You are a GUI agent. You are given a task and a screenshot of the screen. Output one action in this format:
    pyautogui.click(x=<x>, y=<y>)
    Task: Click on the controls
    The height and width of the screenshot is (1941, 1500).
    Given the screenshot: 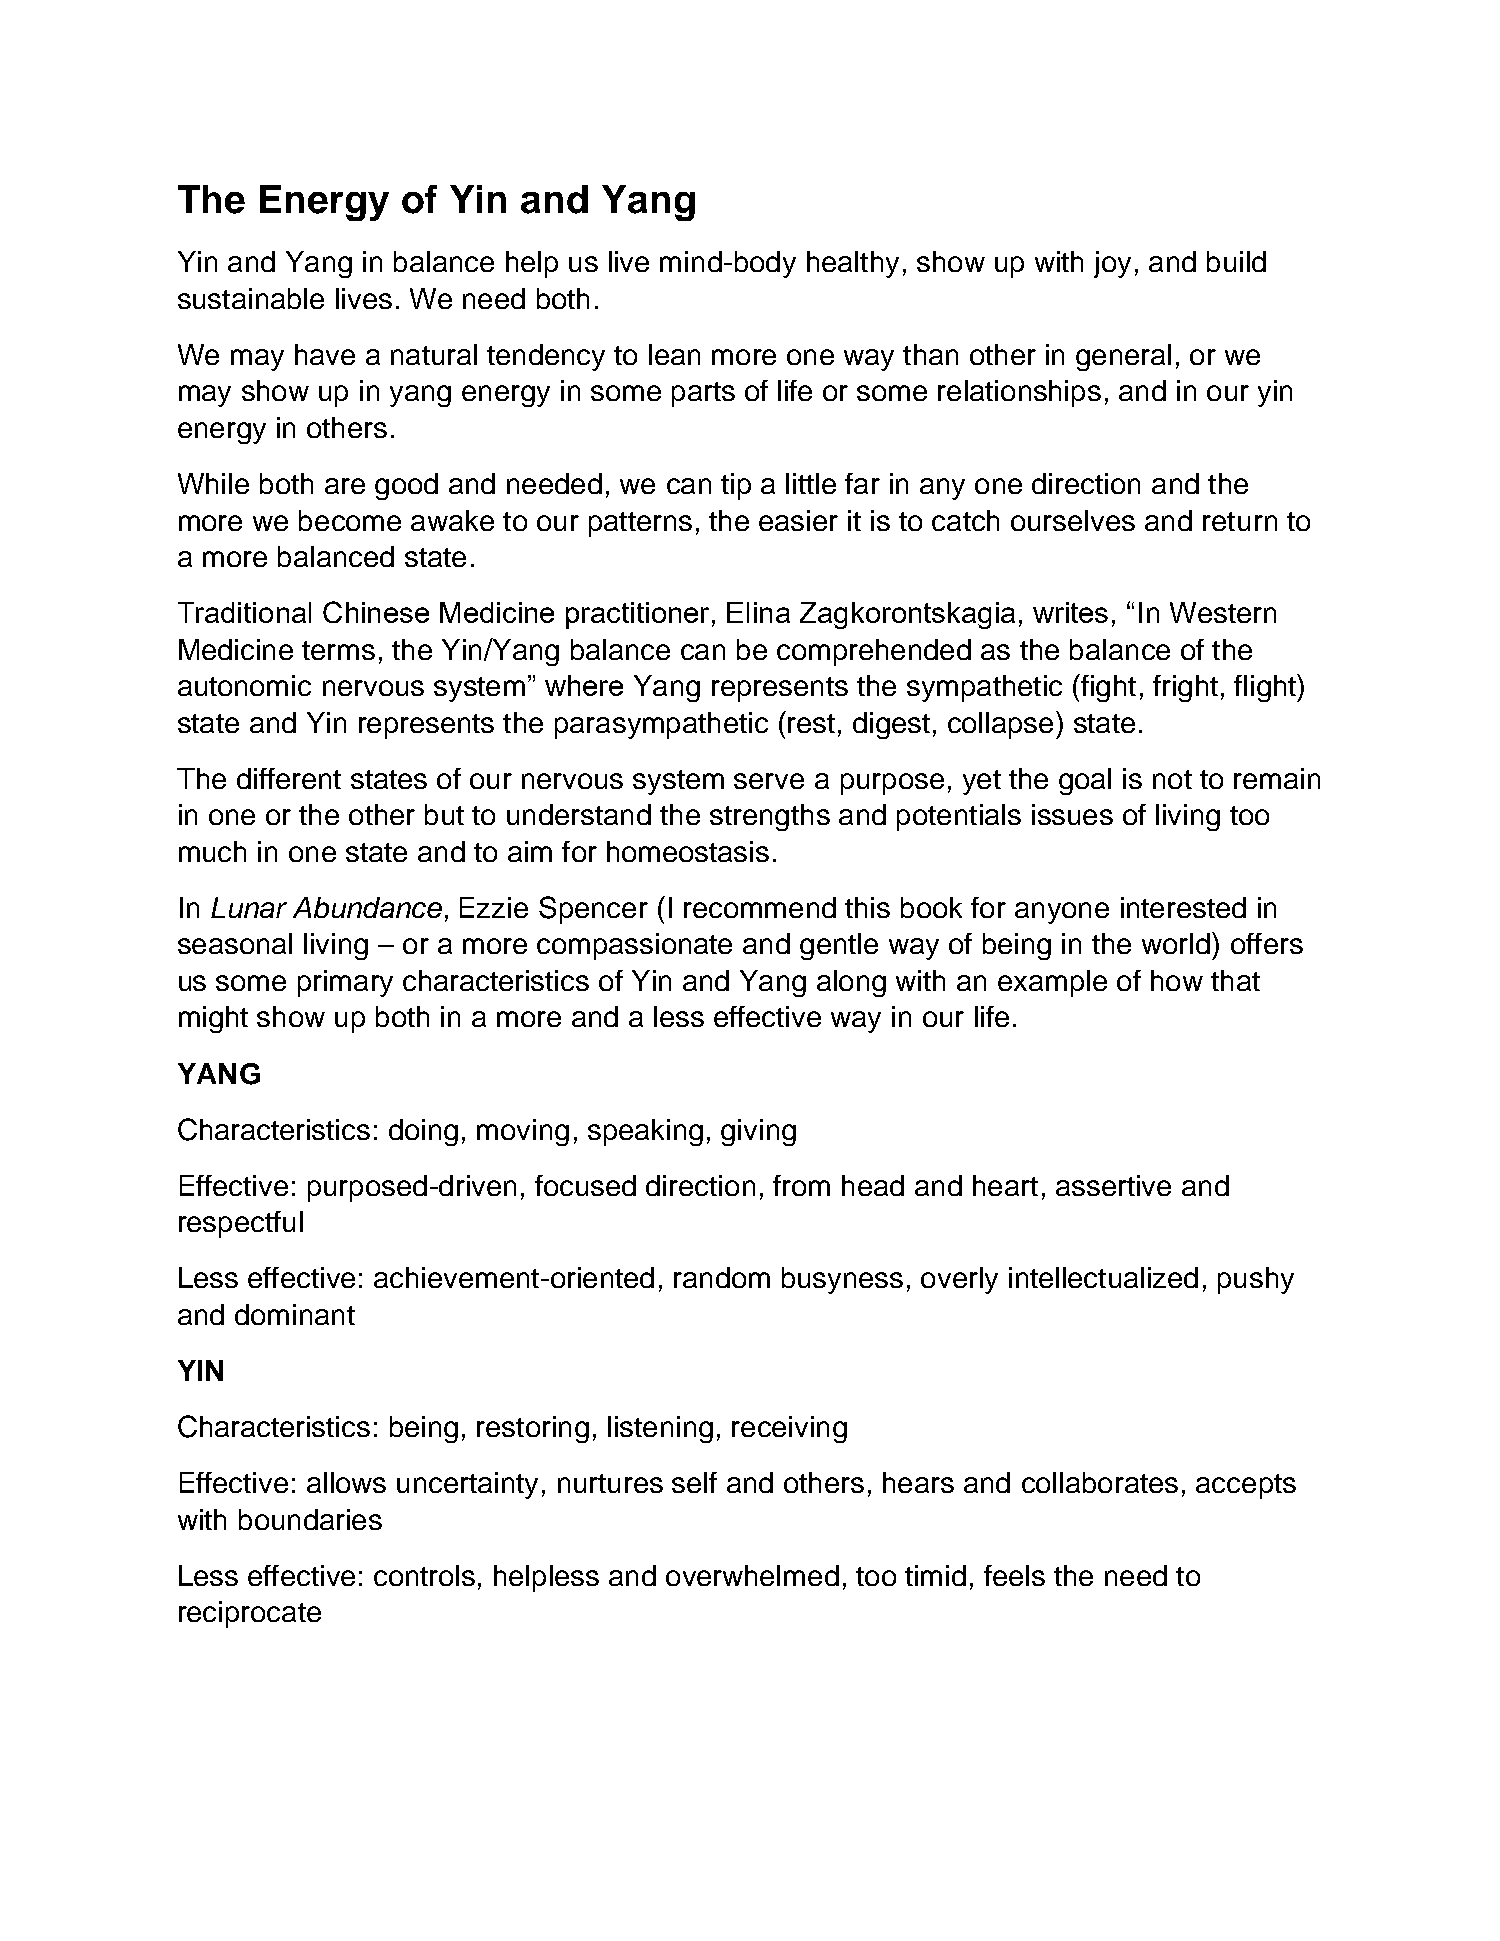 What is the action you would take?
    pyautogui.click(x=424, y=1575)
